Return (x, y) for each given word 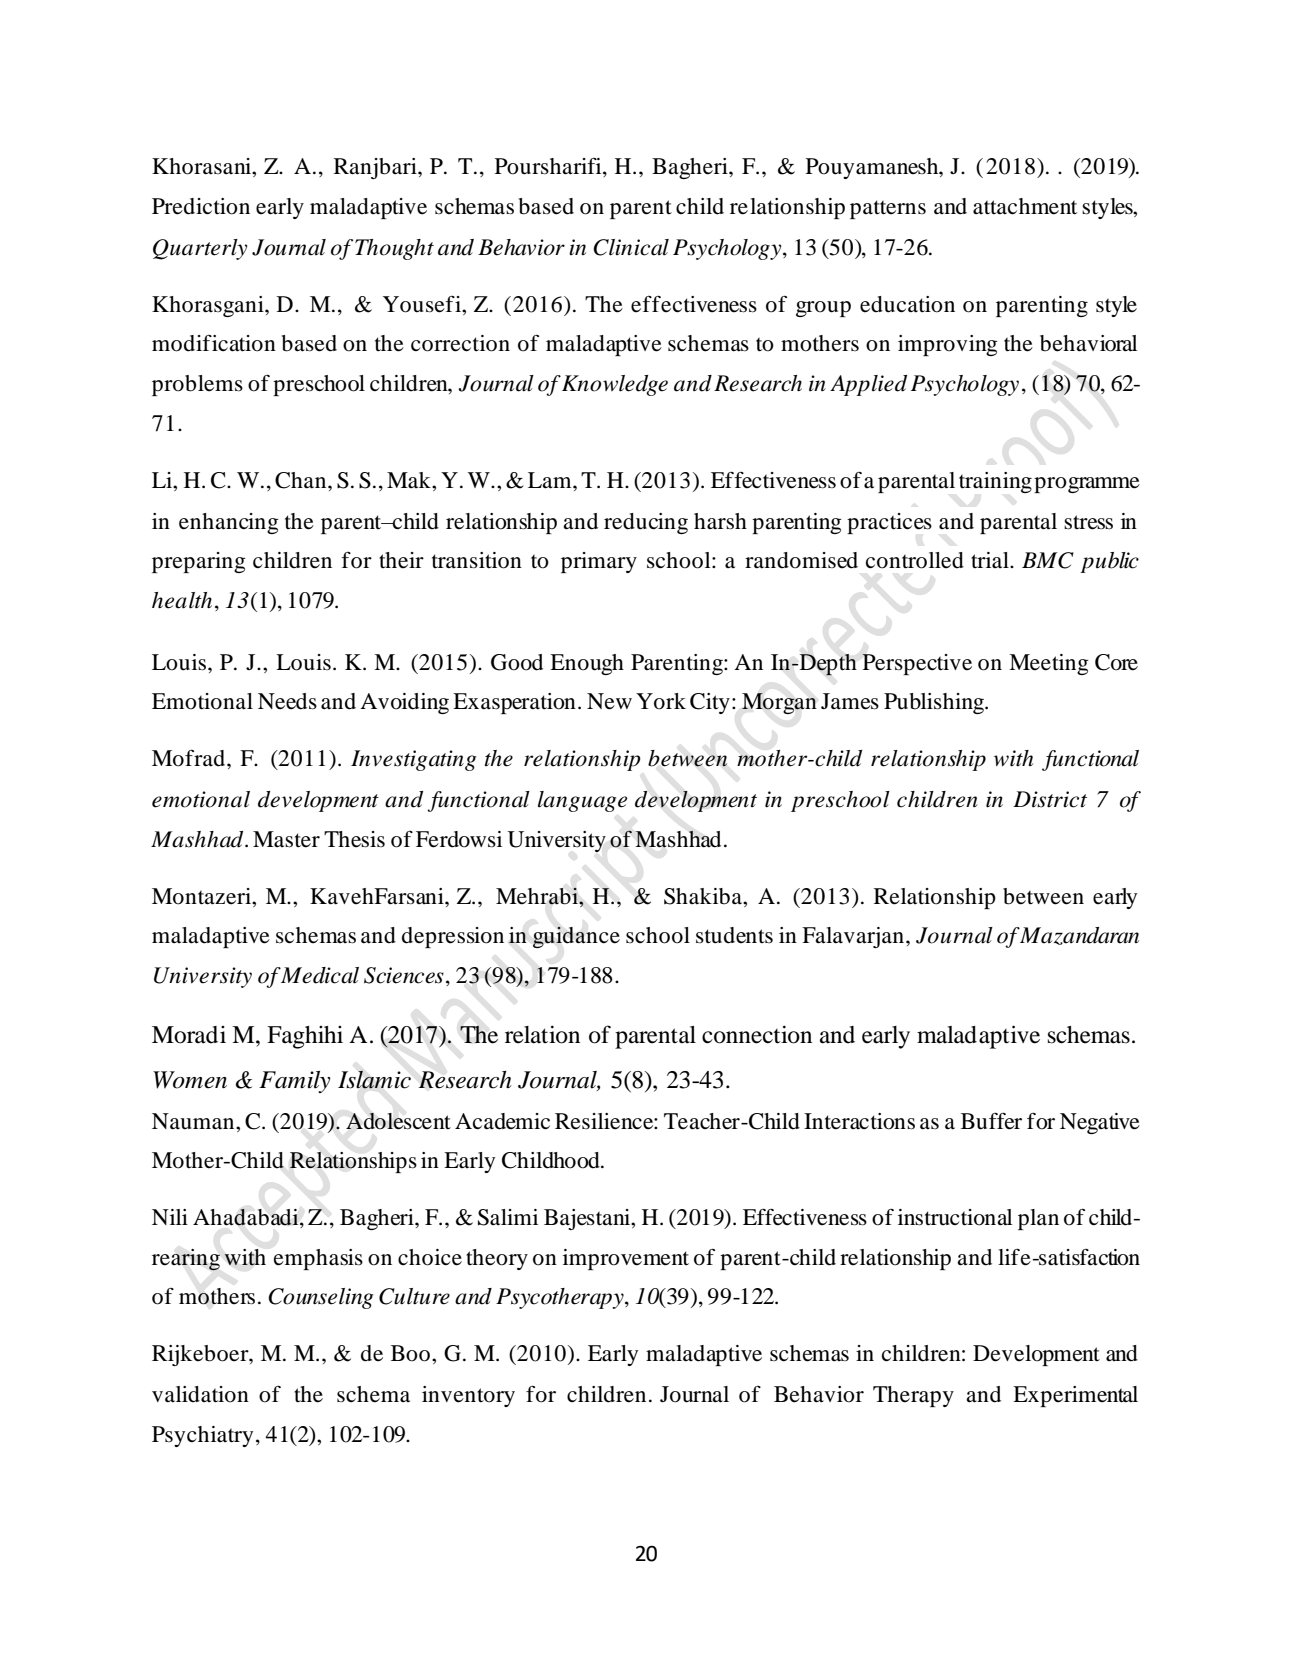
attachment (1025, 206)
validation (200, 1394)
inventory (468, 1396)
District (1050, 799)
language (582, 801)
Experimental (1075, 1396)
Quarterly (200, 249)
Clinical (631, 247)
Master (286, 839)
